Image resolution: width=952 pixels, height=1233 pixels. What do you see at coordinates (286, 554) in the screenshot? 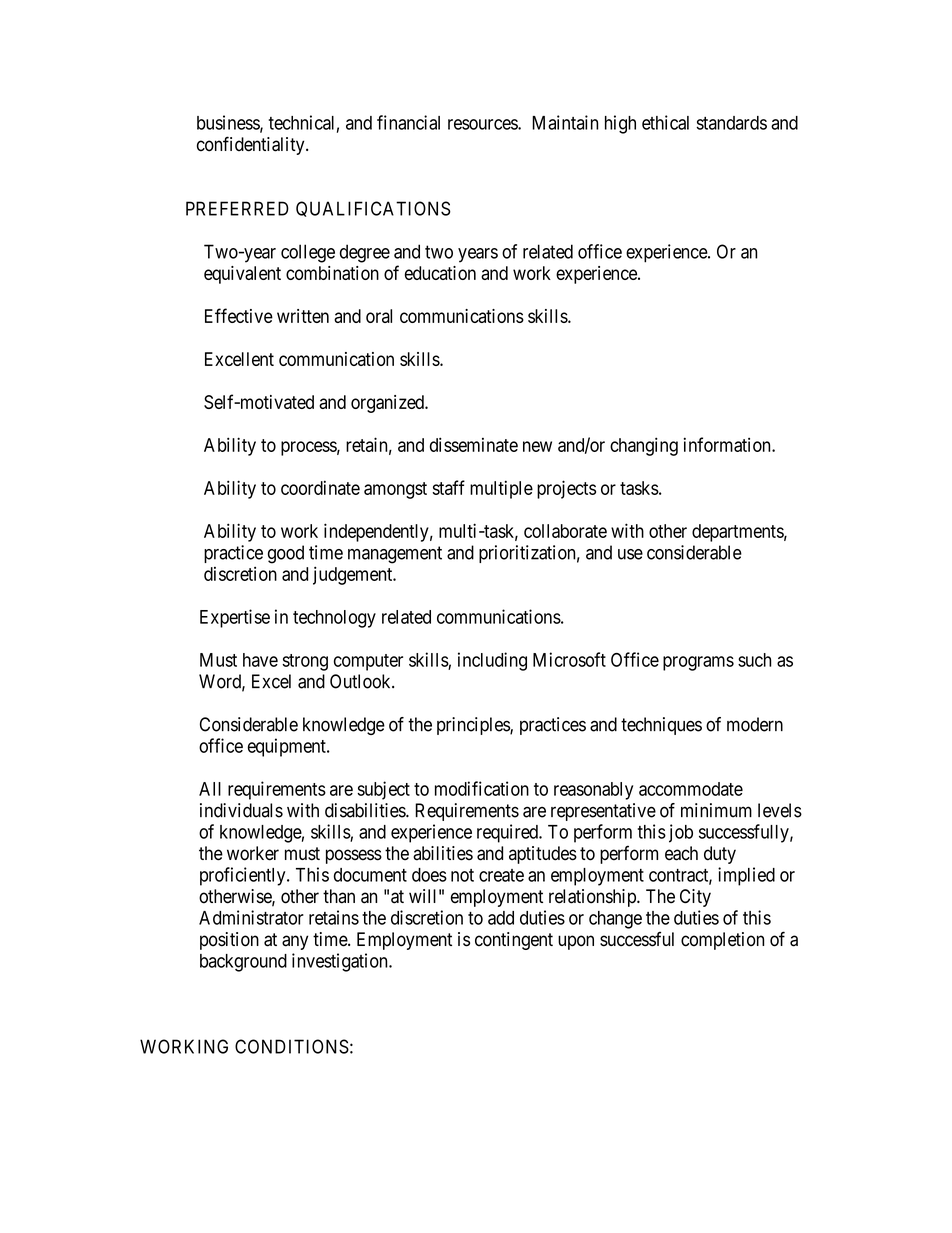
I see `good` at bounding box center [286, 554].
